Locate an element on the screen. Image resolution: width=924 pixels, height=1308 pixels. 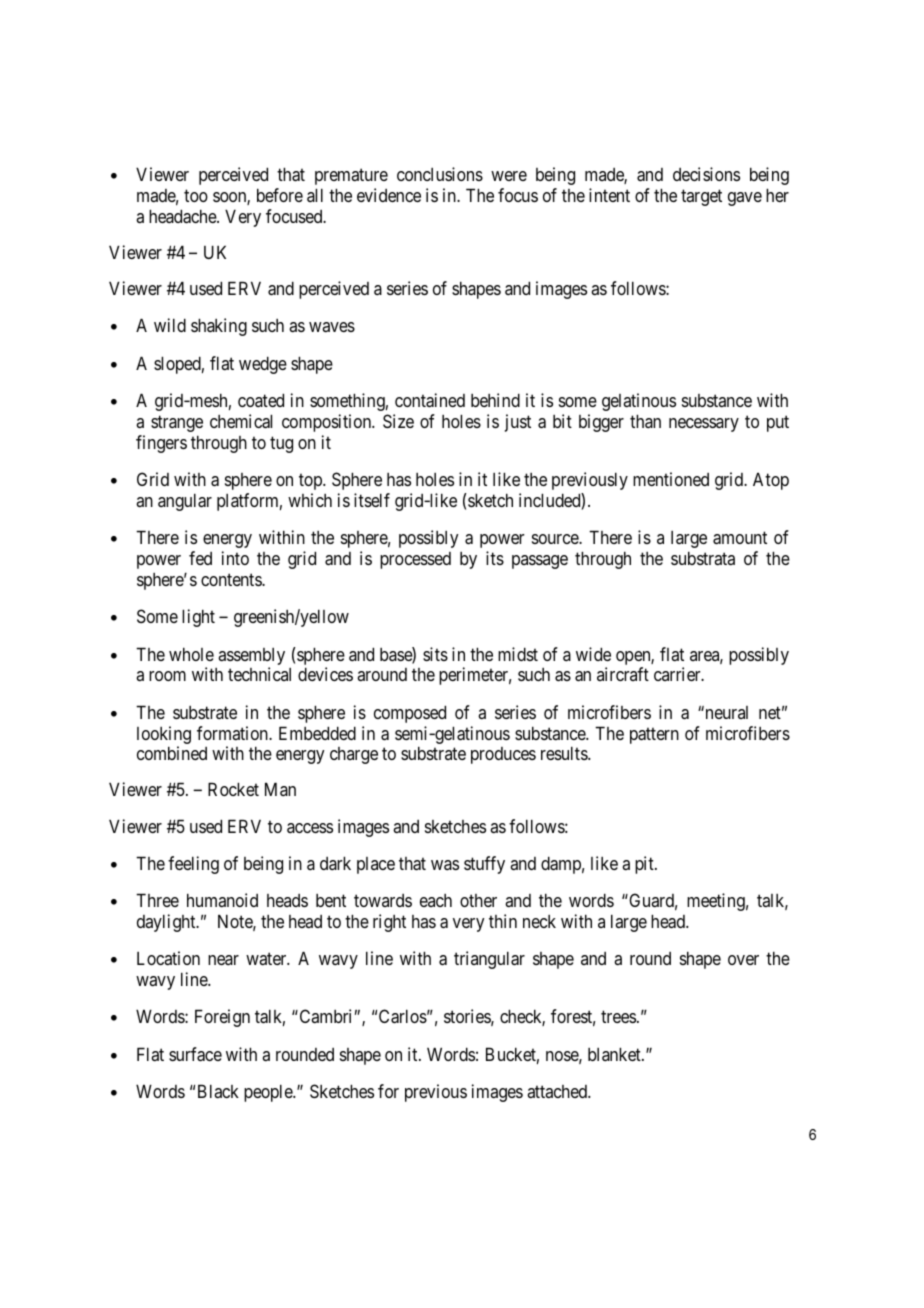
Black is located at coordinates (218, 1091).
